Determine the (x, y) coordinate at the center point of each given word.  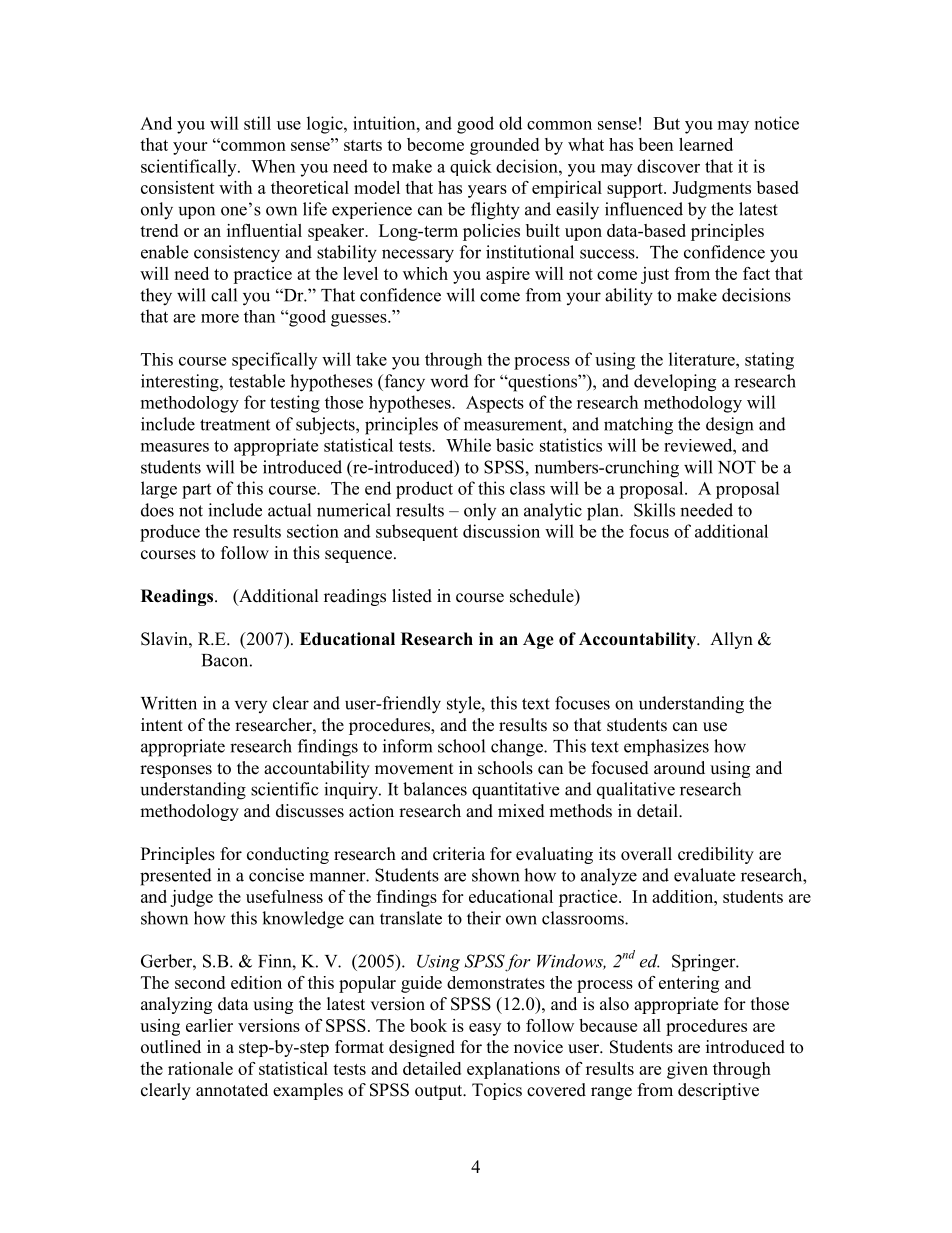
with (235, 187)
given (687, 1070)
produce (170, 533)
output (440, 1092)
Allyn (731, 640)
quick (471, 167)
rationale (200, 1068)
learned (706, 144)
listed (412, 596)
